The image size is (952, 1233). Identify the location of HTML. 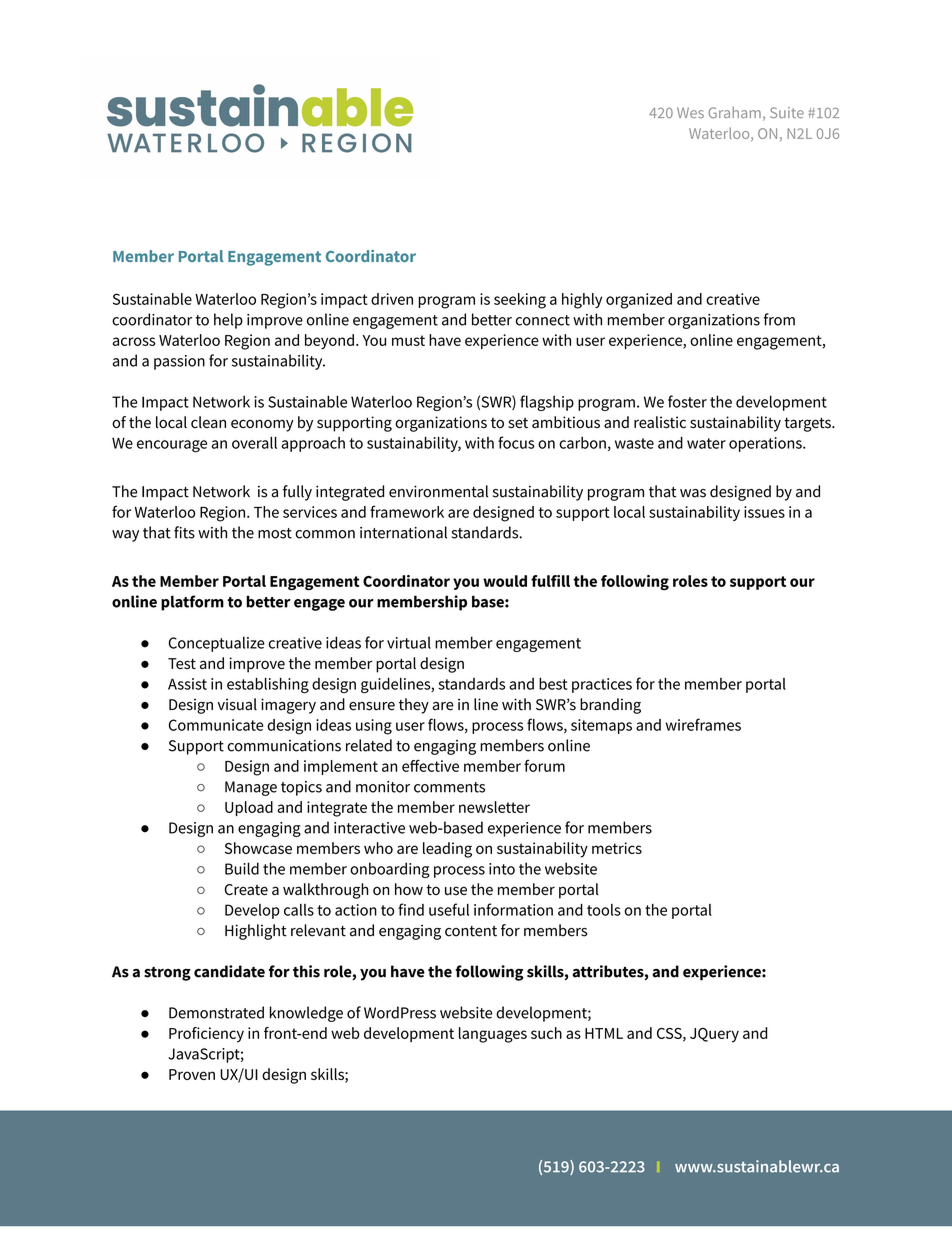
(604, 1033).
